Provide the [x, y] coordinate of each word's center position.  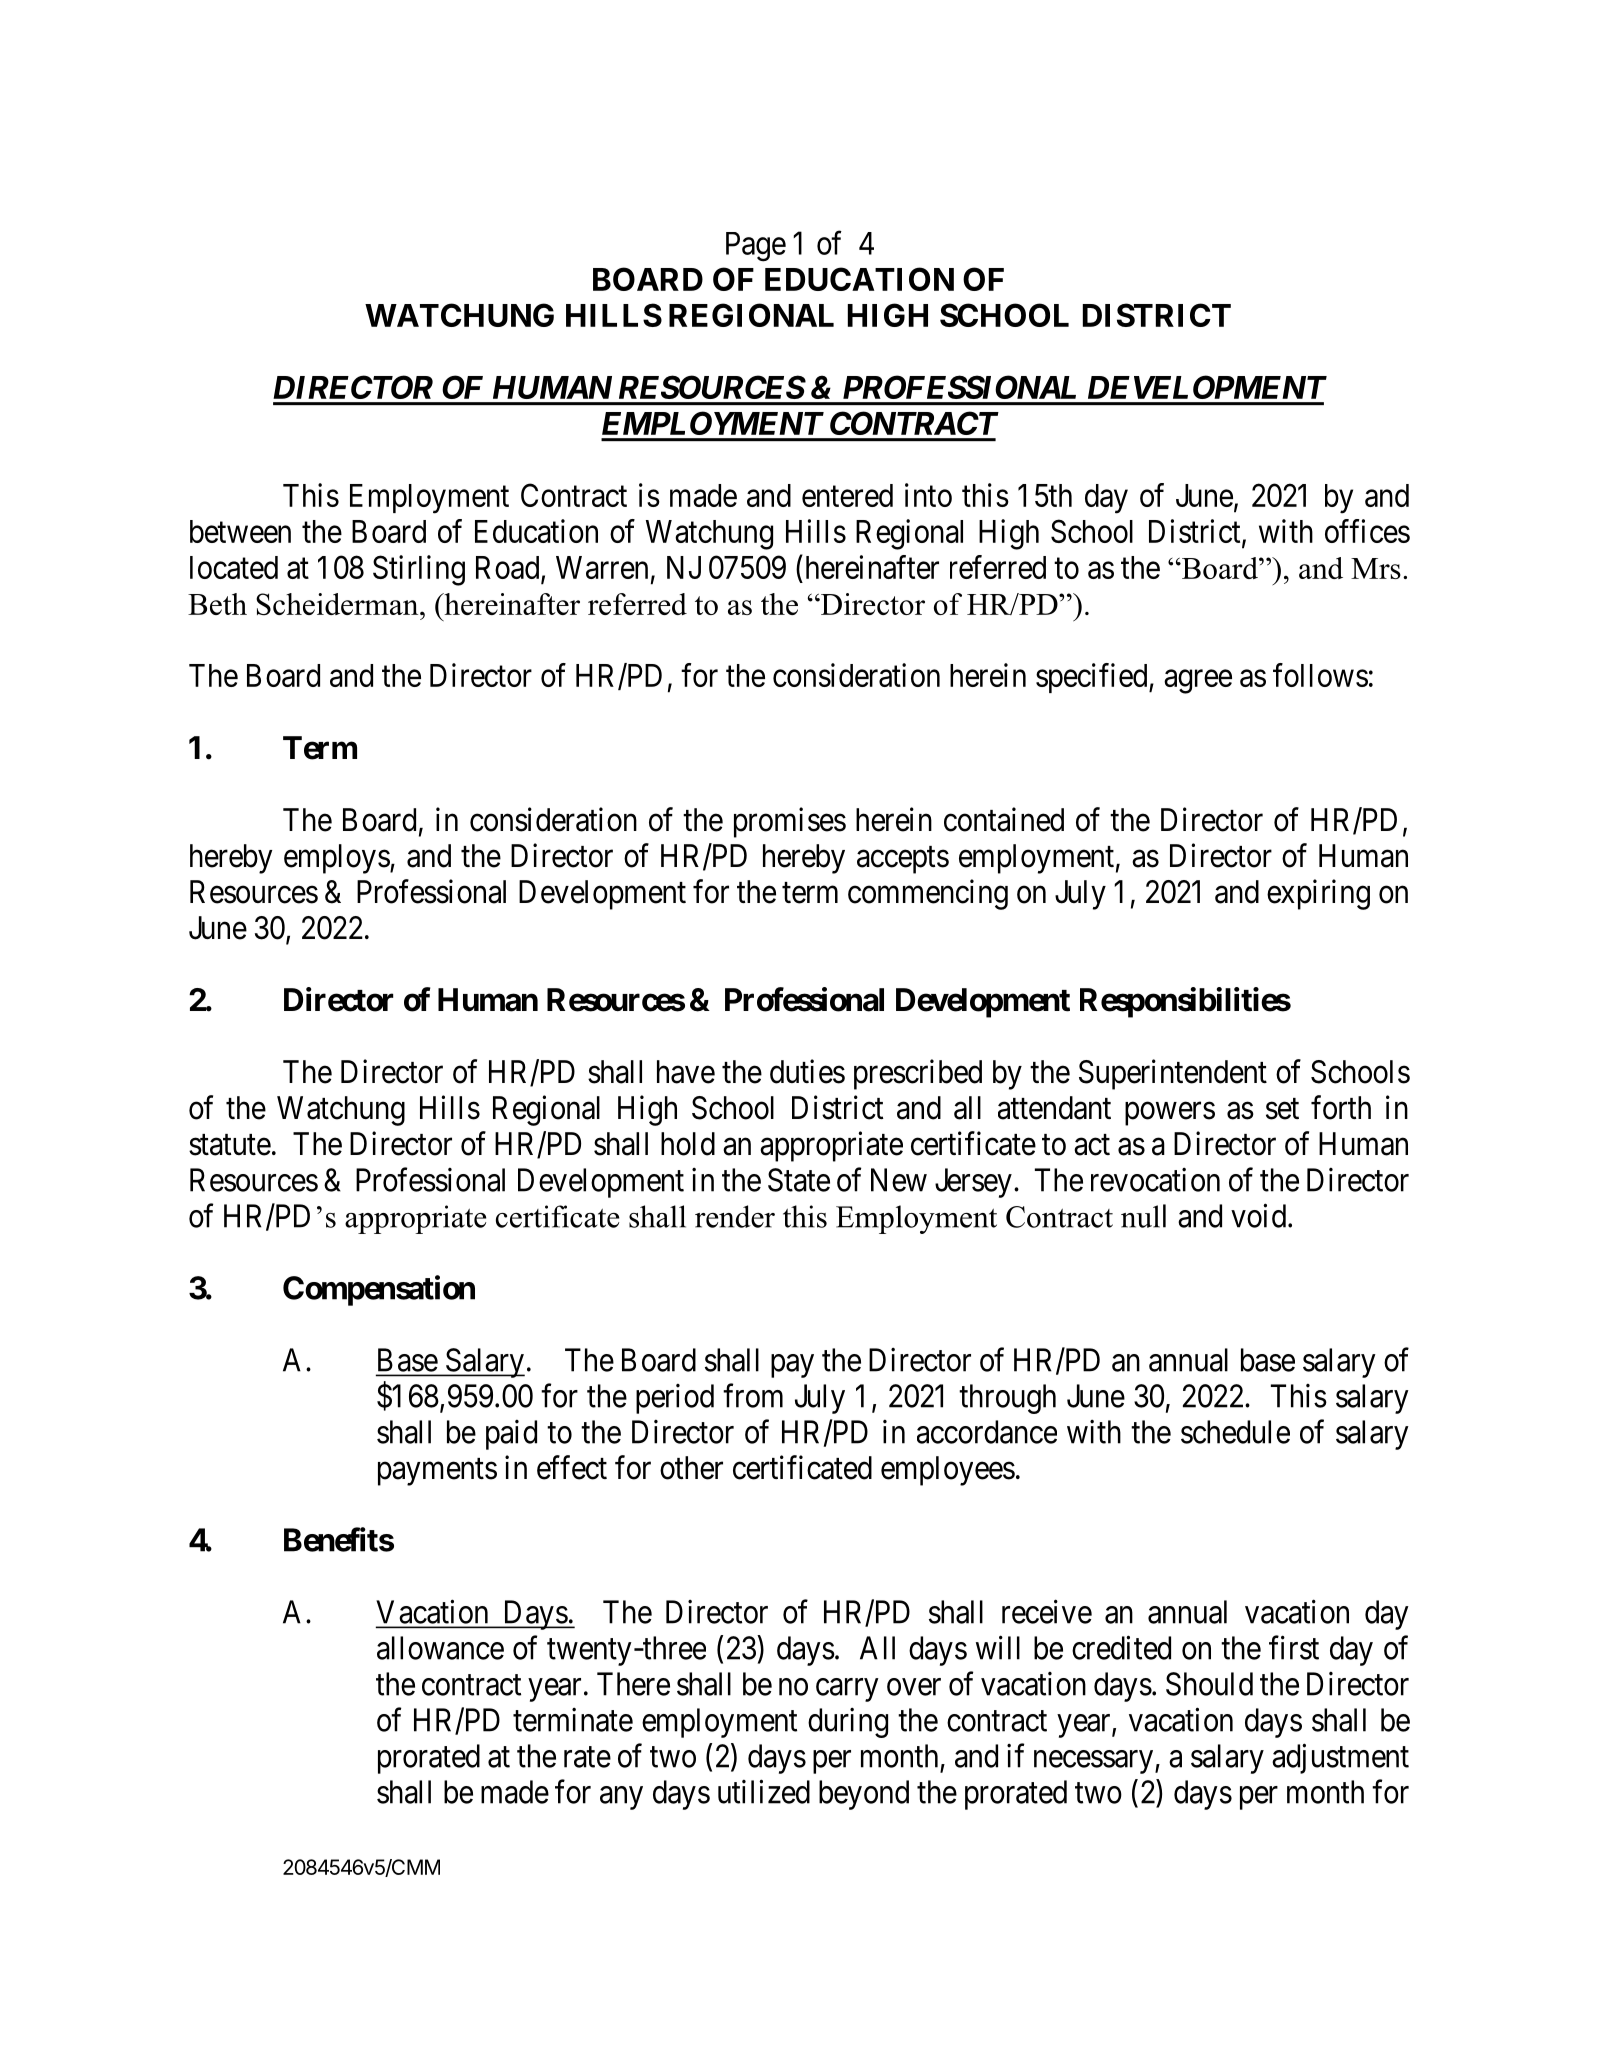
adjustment [1340, 1758]
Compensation [379, 1290]
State [799, 1180]
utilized [764, 1791]
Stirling [419, 570]
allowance [440, 1648]
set [1282, 1109]
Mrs [1376, 568]
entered [847, 495]
